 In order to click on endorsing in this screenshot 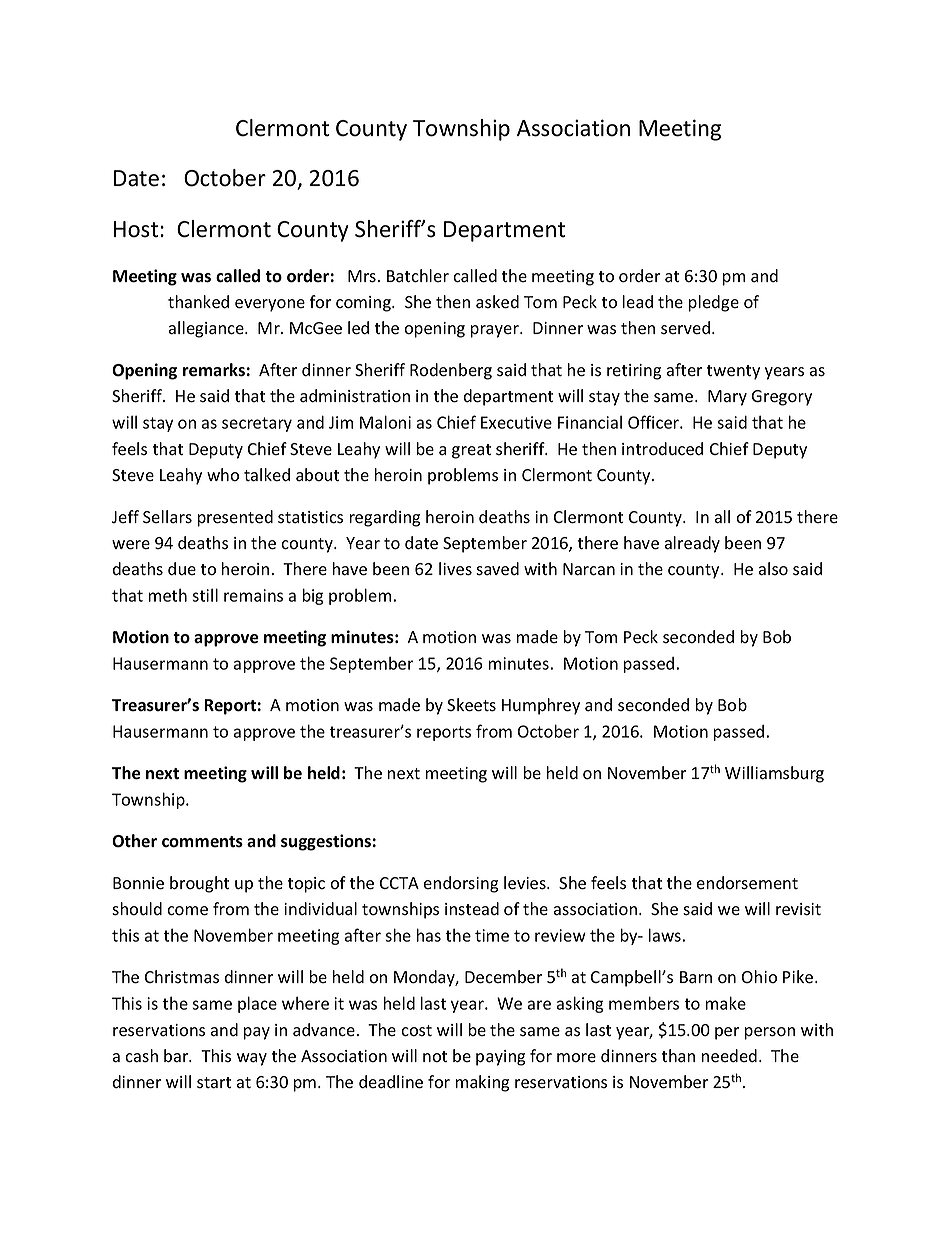, I will do `click(461, 884)`.
